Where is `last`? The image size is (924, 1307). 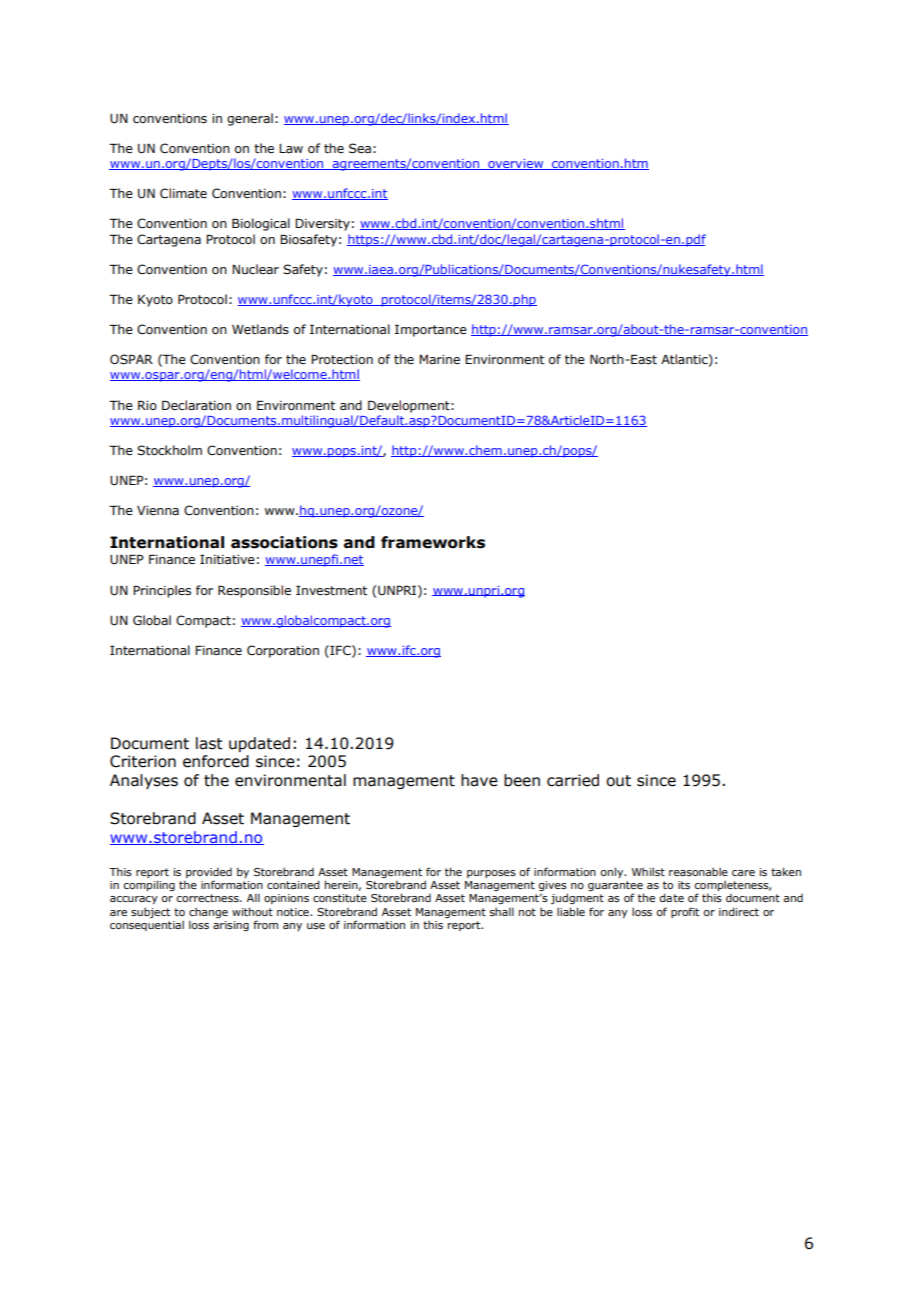 last is located at coordinates (209, 743).
